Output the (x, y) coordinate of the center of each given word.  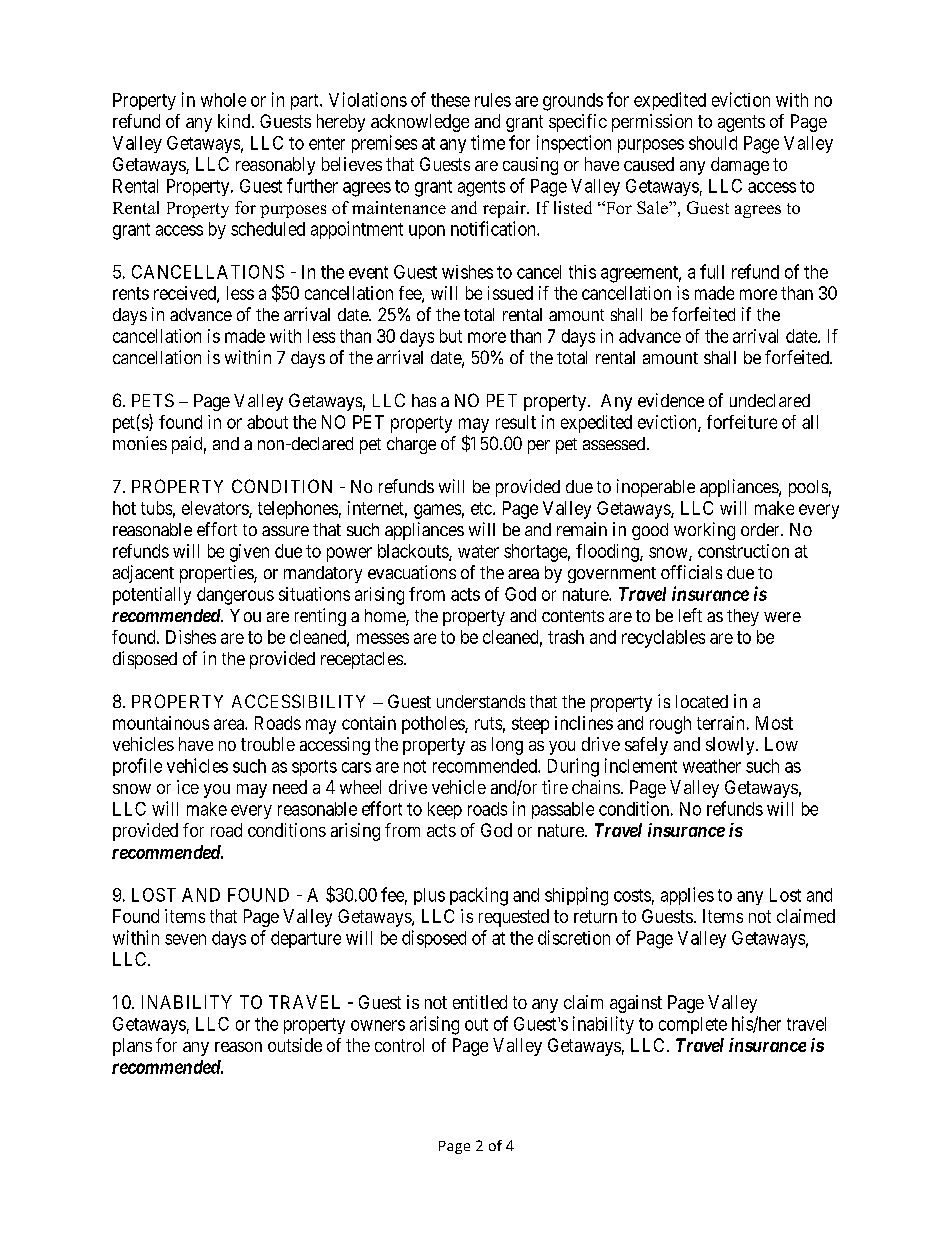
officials (691, 572)
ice (188, 787)
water (478, 551)
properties (217, 574)
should (713, 143)
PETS (153, 400)
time (488, 142)
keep (445, 810)
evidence (671, 400)
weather (712, 766)
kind (235, 121)
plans (132, 1047)
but (451, 336)
